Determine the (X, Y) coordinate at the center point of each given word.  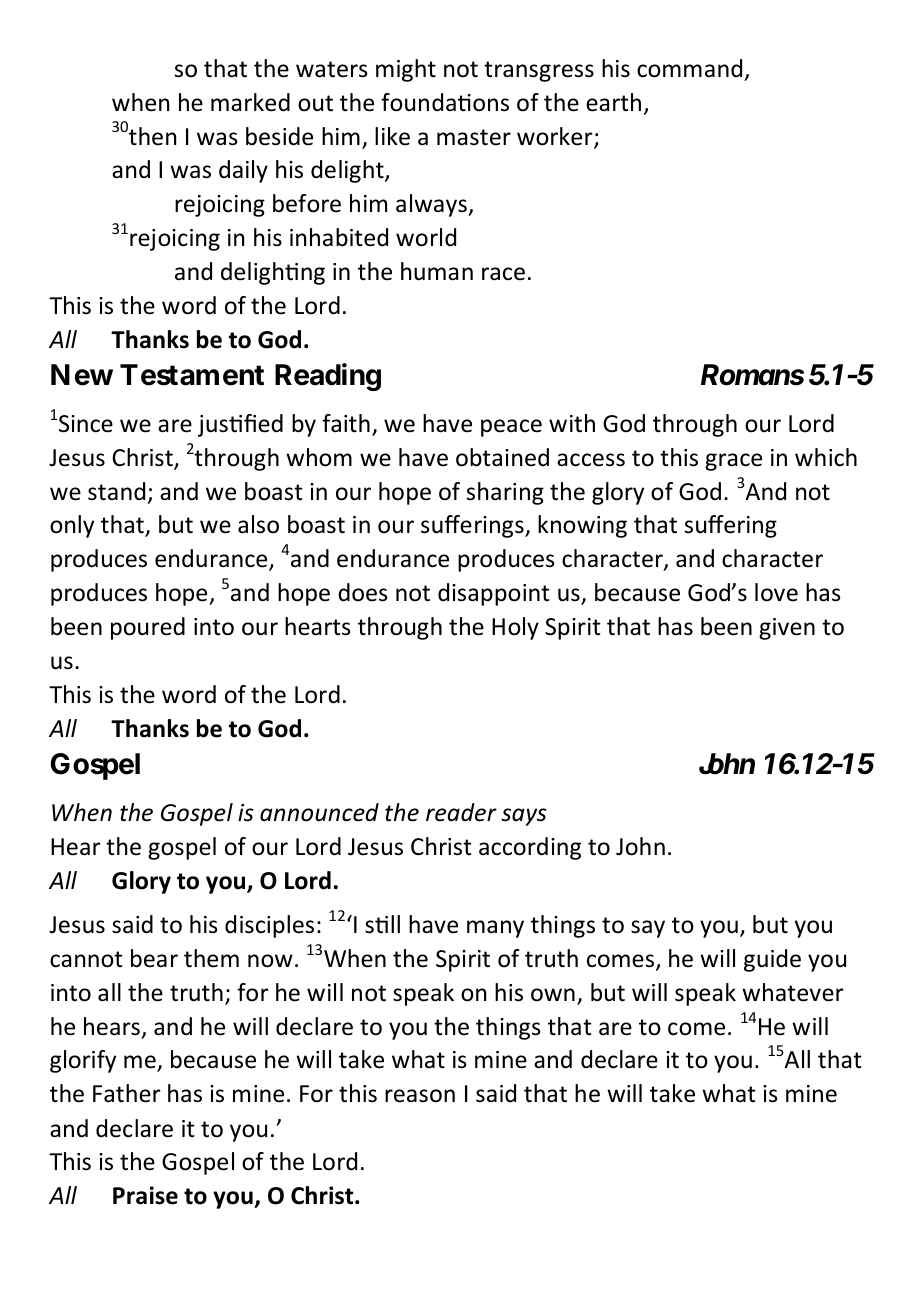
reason (420, 1096)
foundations (445, 102)
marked (250, 102)
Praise (145, 1195)
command (689, 68)
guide (772, 960)
